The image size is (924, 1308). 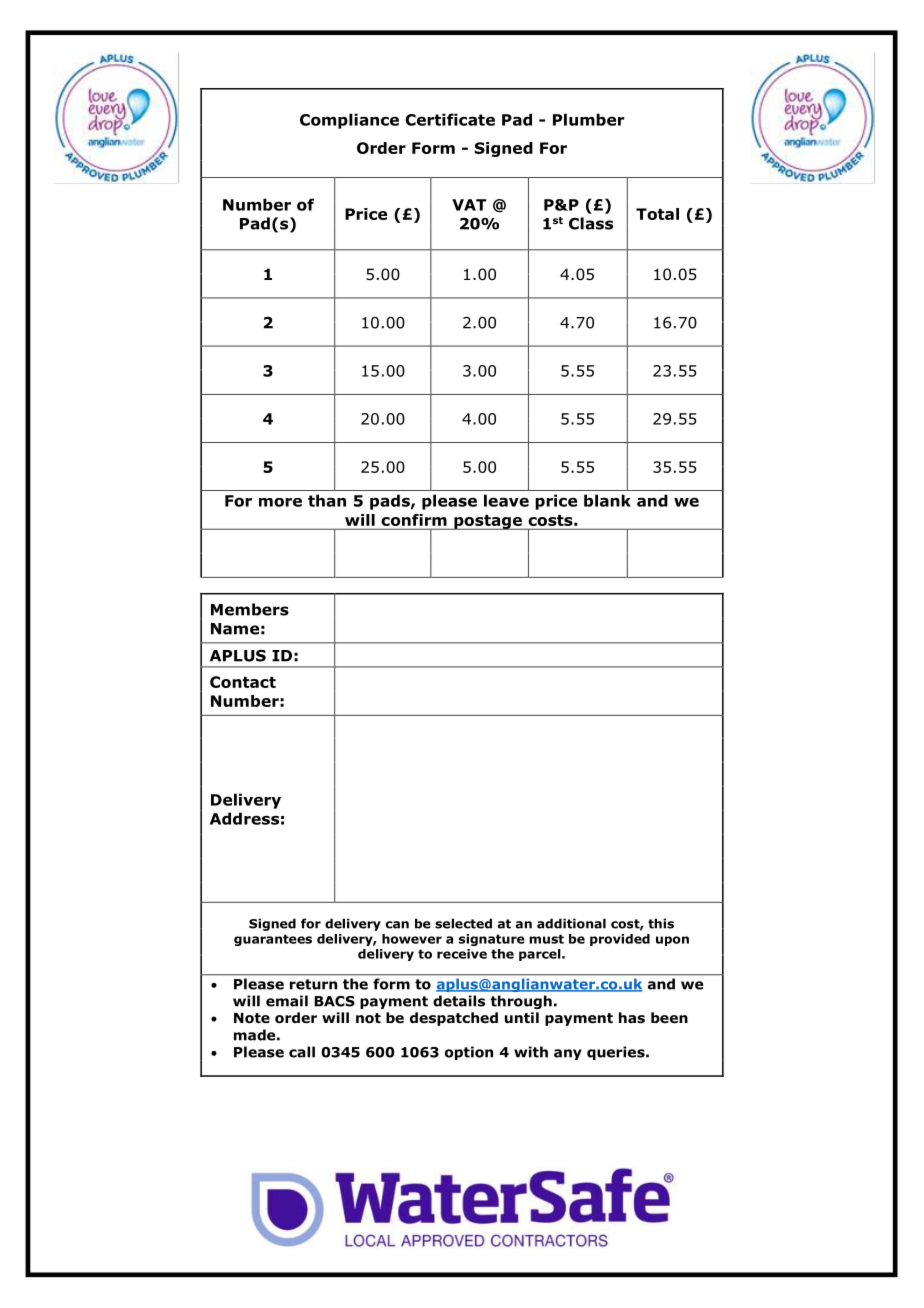 What do you see at coordinates (280, 502) in the document?
I see `more` at bounding box center [280, 502].
